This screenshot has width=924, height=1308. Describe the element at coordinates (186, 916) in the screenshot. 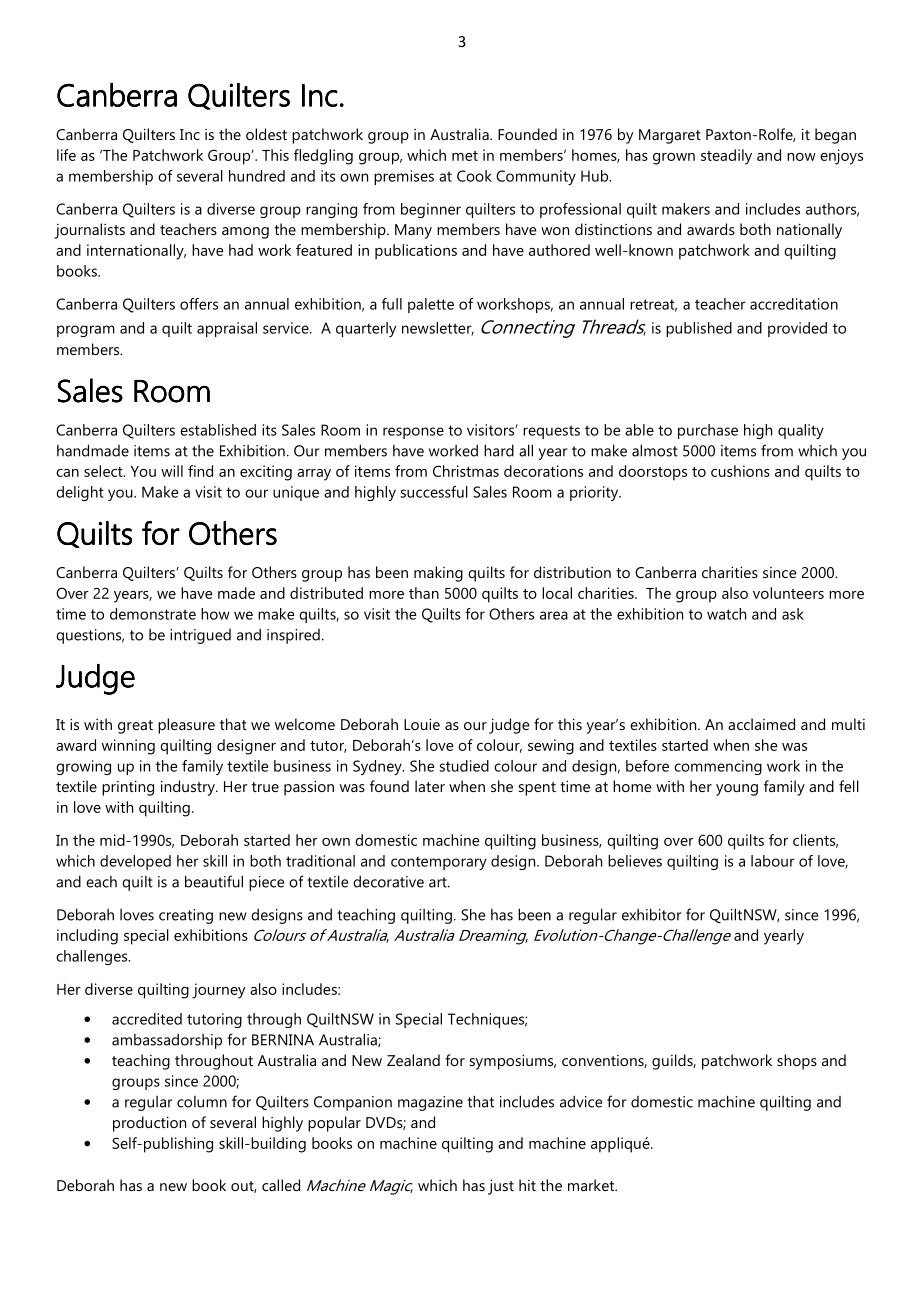

I see `creating` at that location.
